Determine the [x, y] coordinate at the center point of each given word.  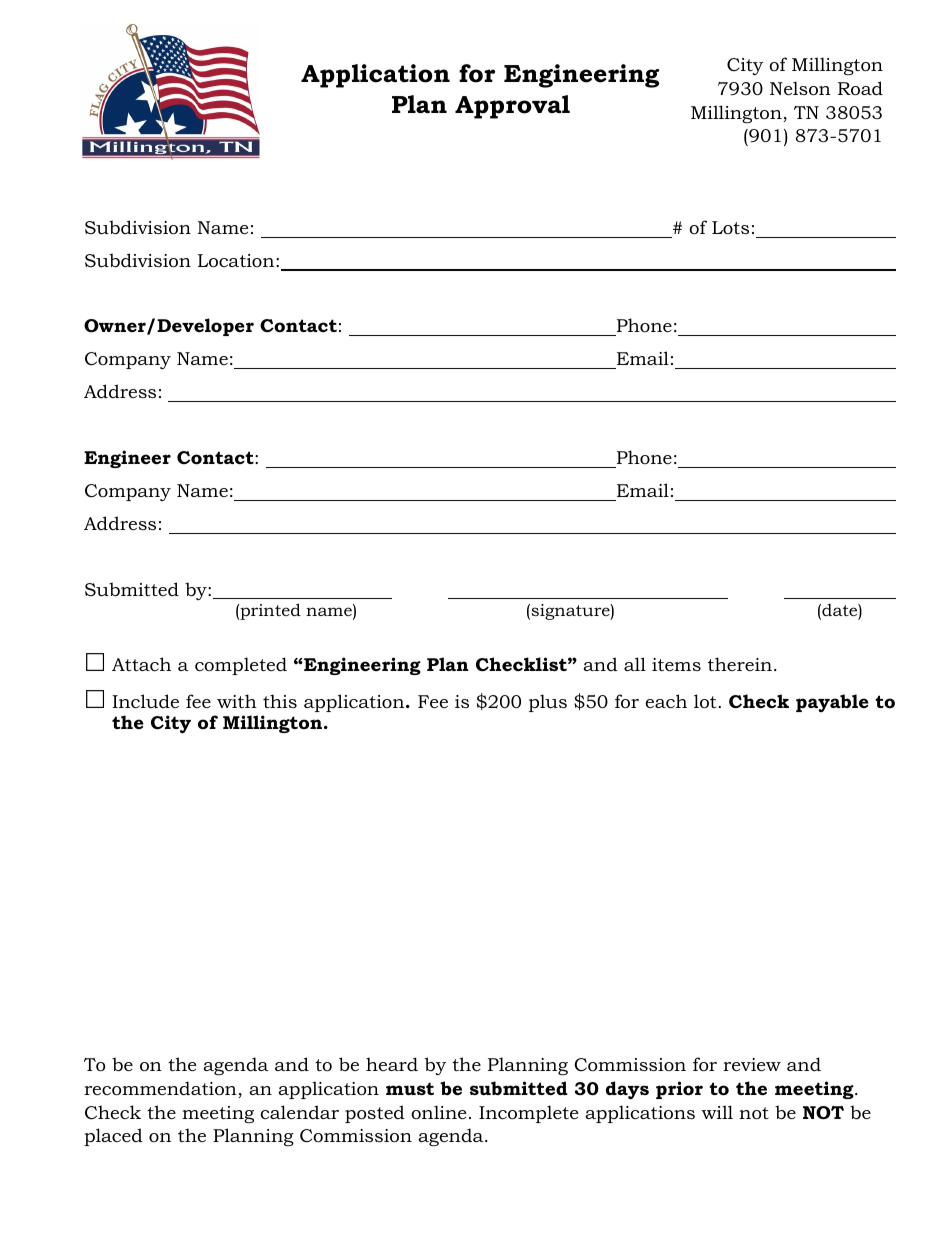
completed [241, 666]
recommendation [161, 1089]
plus [548, 703]
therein [740, 664]
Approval [512, 107]
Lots [730, 227]
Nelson [800, 88]
